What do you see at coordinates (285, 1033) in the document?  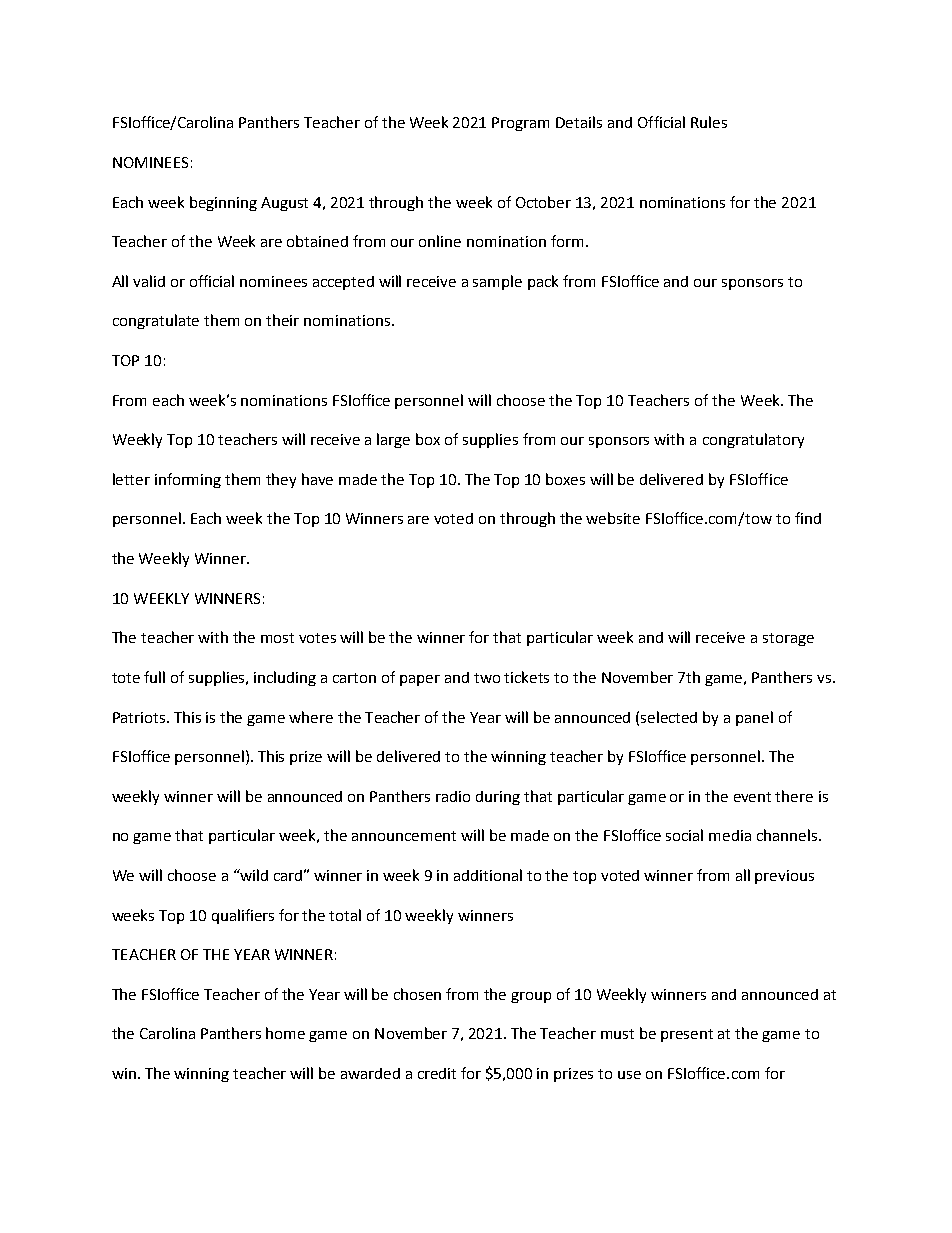 I see `home` at bounding box center [285, 1033].
